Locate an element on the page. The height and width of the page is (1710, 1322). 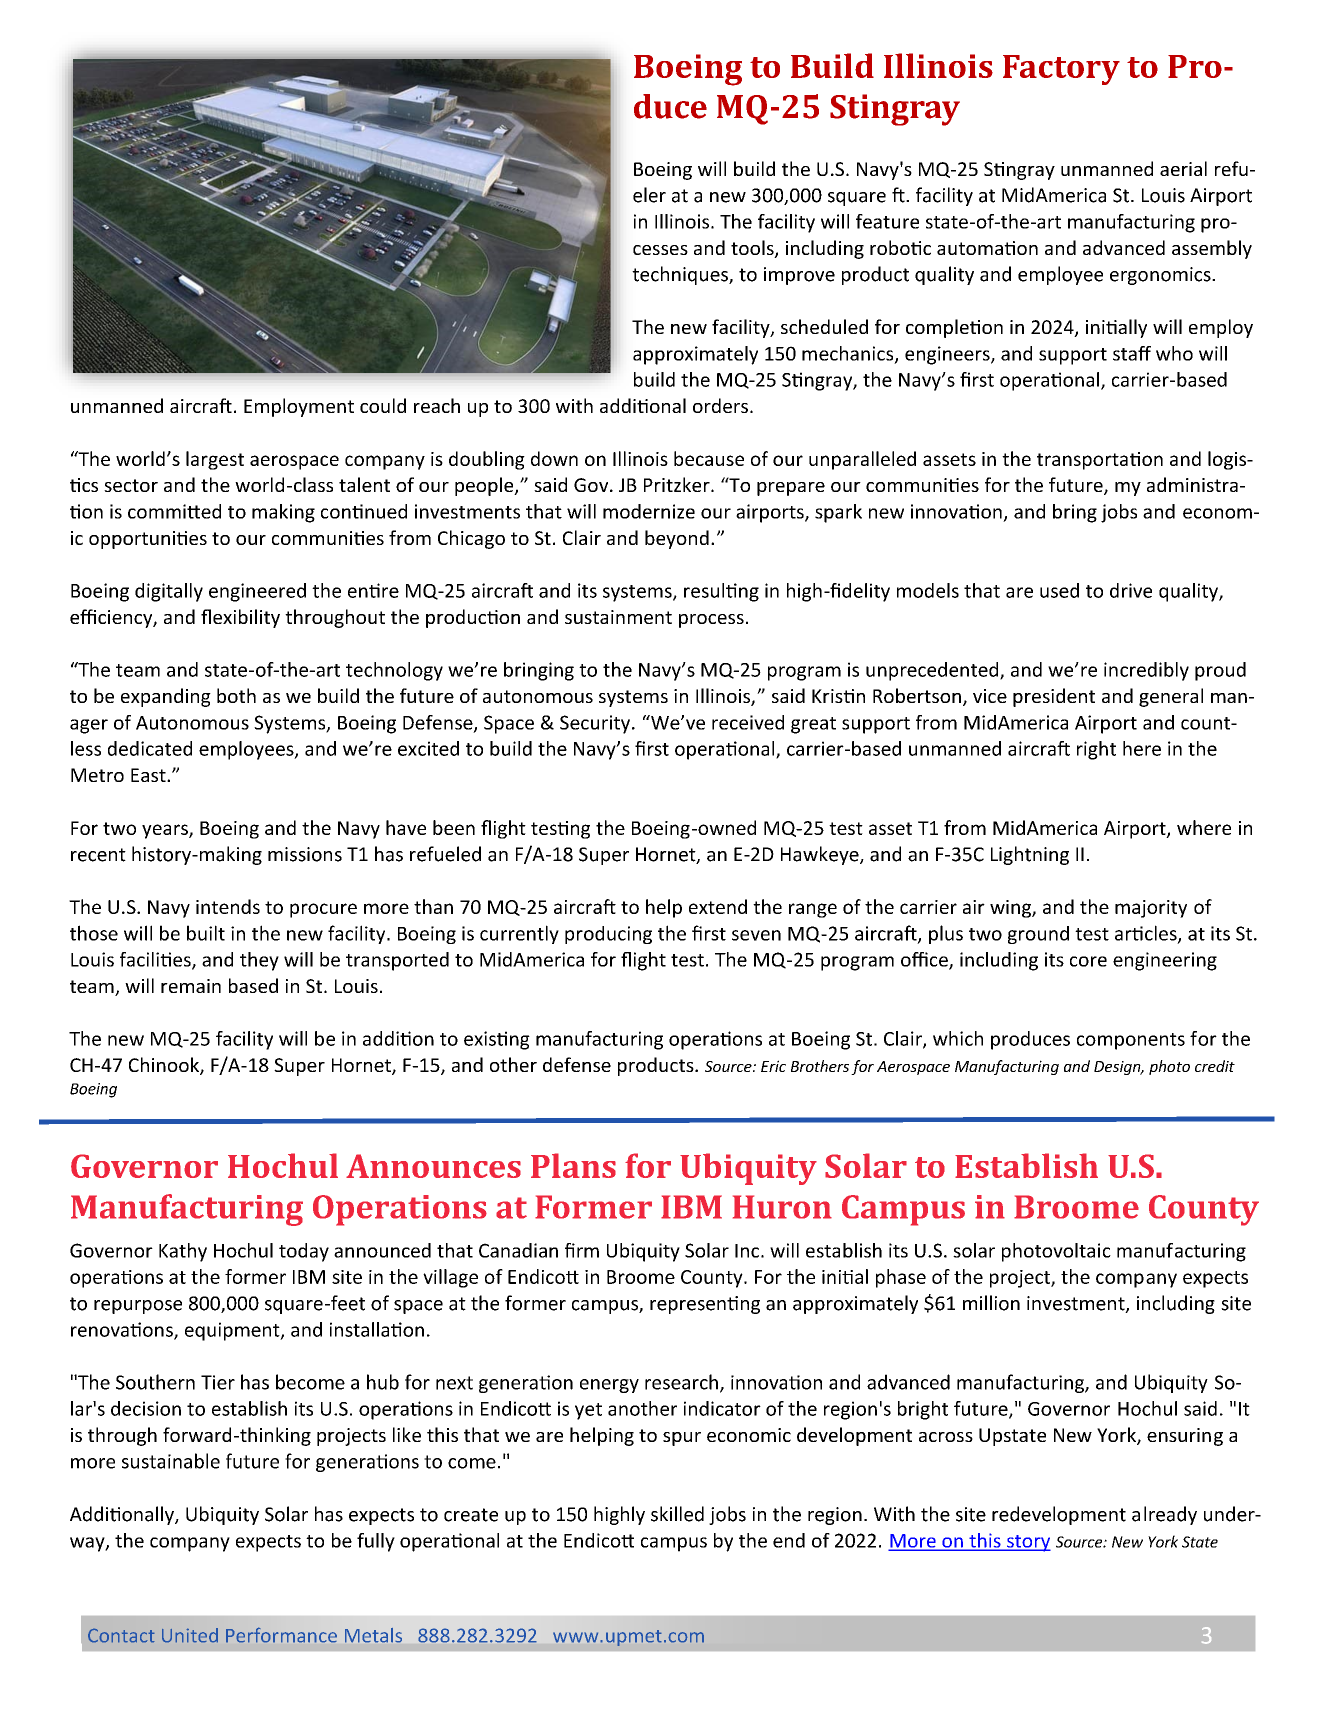
United is located at coordinates (190, 1635).
